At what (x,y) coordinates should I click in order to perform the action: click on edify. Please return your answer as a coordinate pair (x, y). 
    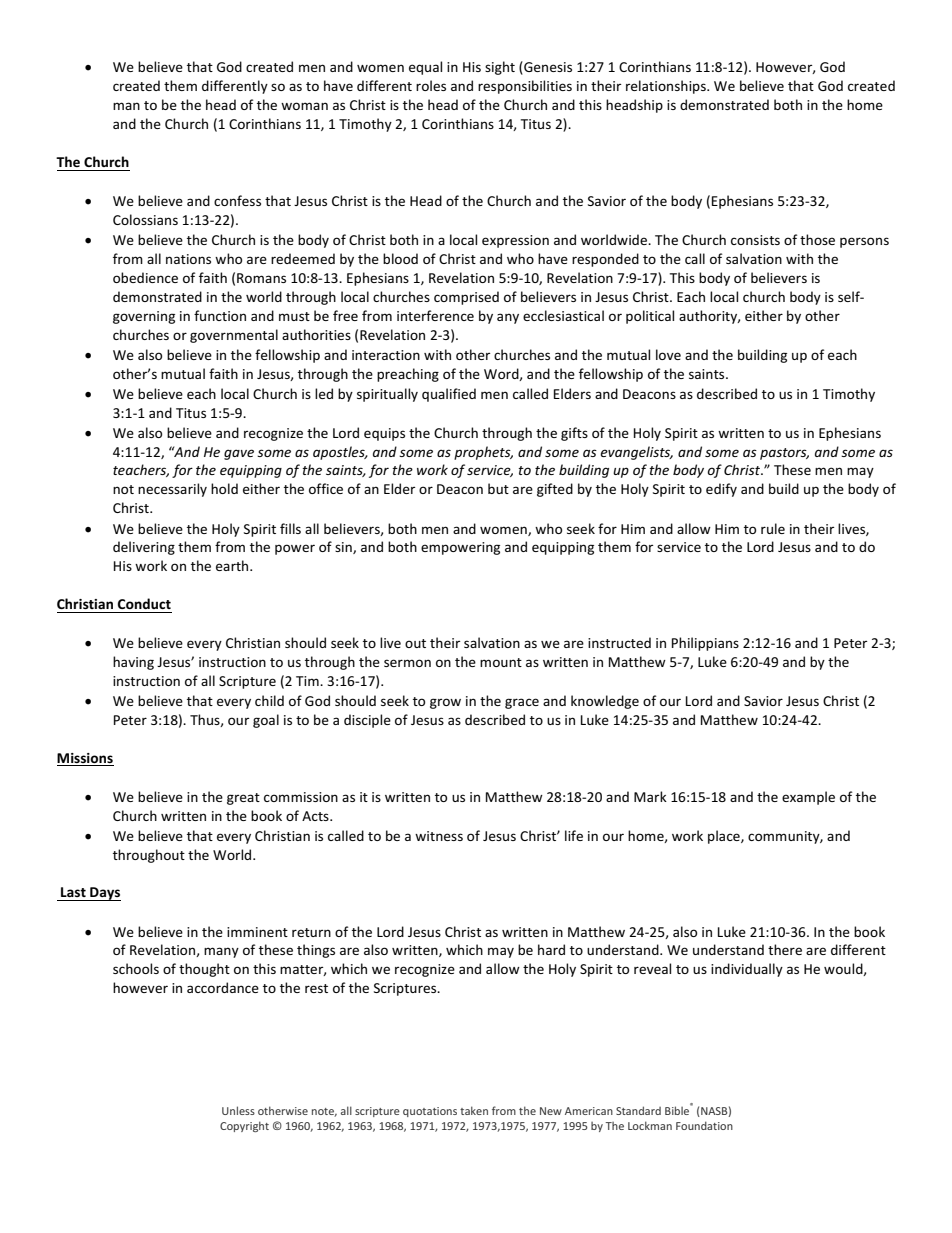
    Looking at the image, I should click on (721, 490).
